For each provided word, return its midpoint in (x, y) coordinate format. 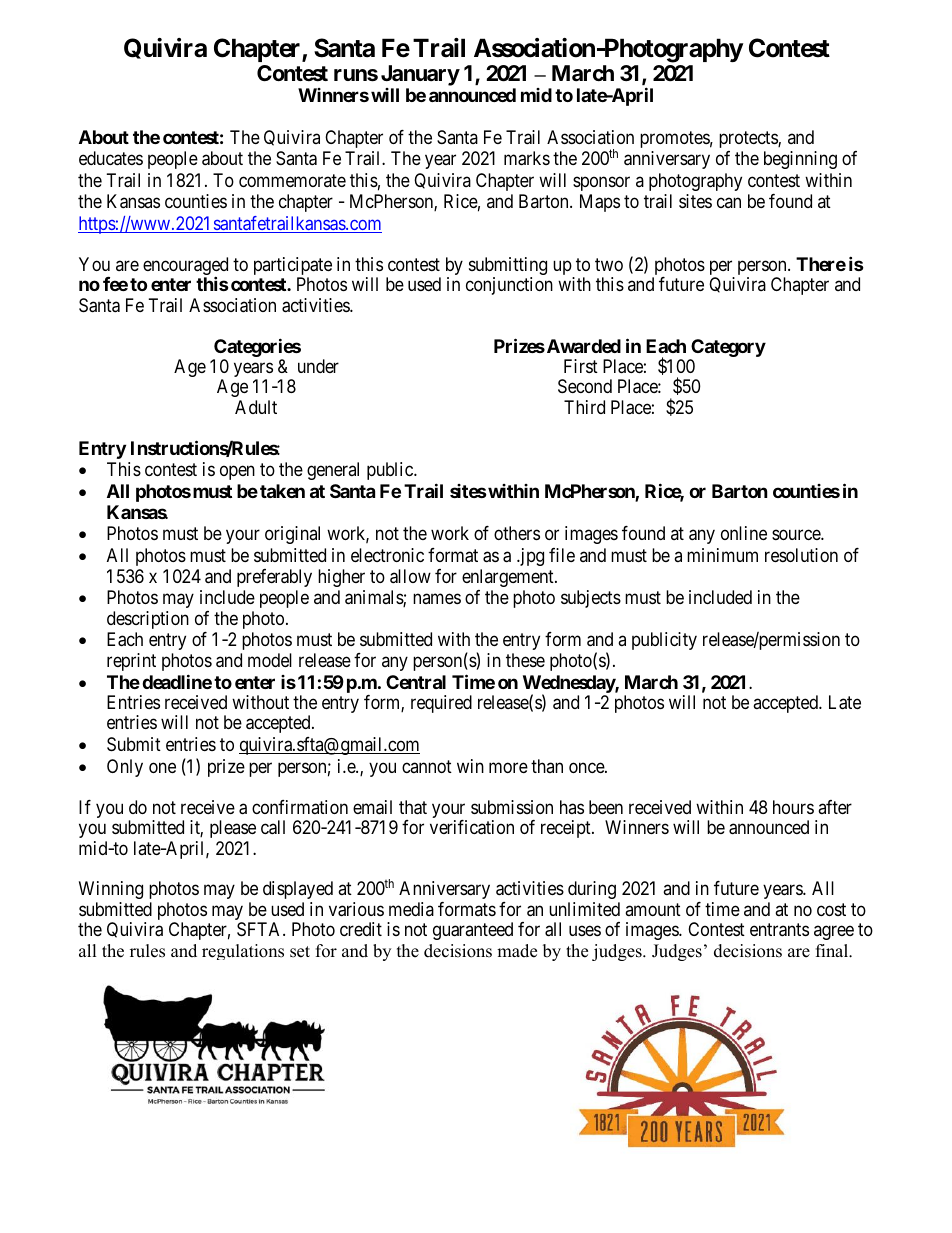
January (420, 75)
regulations (243, 952)
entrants (779, 930)
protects (749, 139)
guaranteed (473, 931)
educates (111, 158)
